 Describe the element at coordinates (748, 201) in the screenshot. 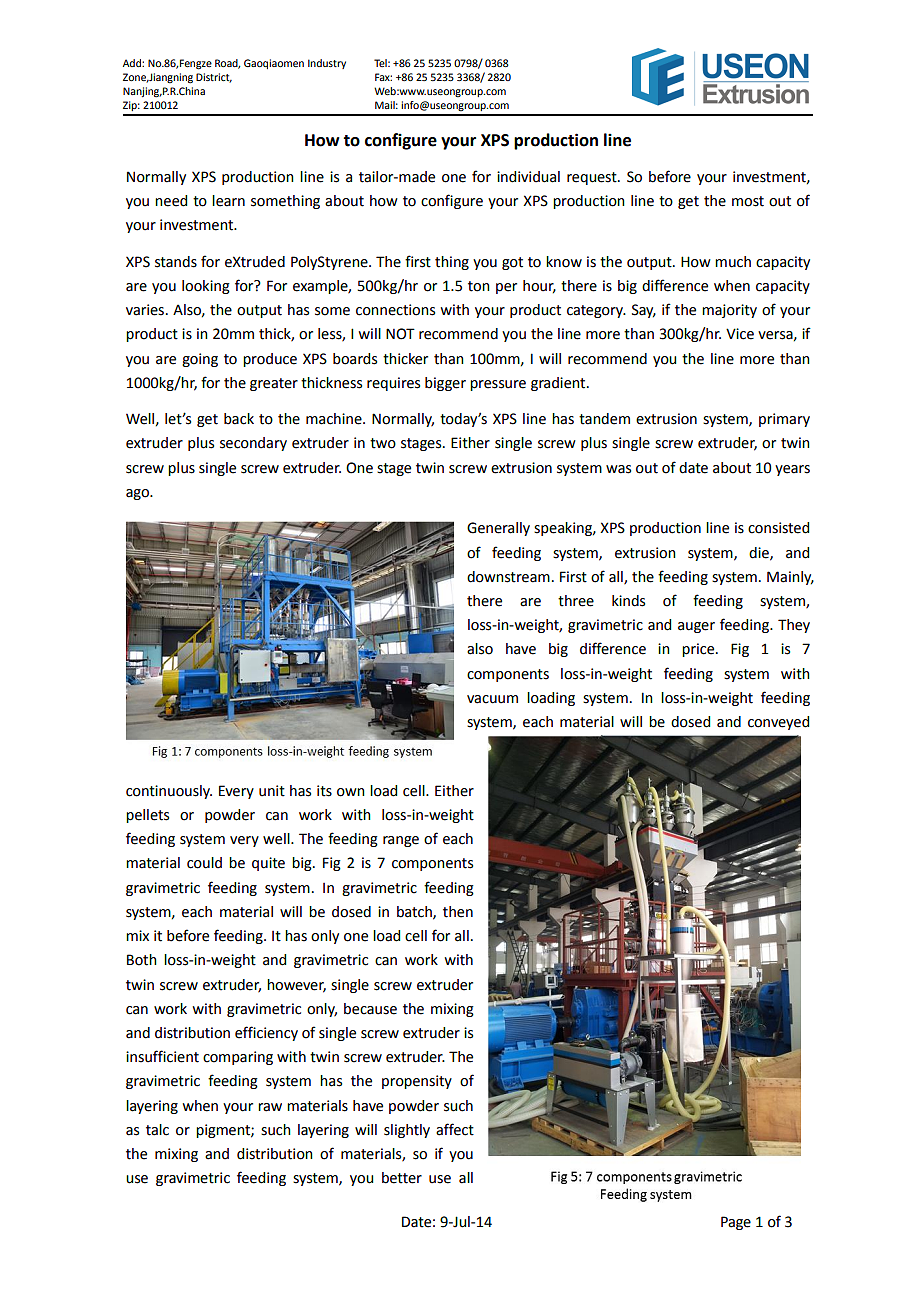

I see `most` at that location.
